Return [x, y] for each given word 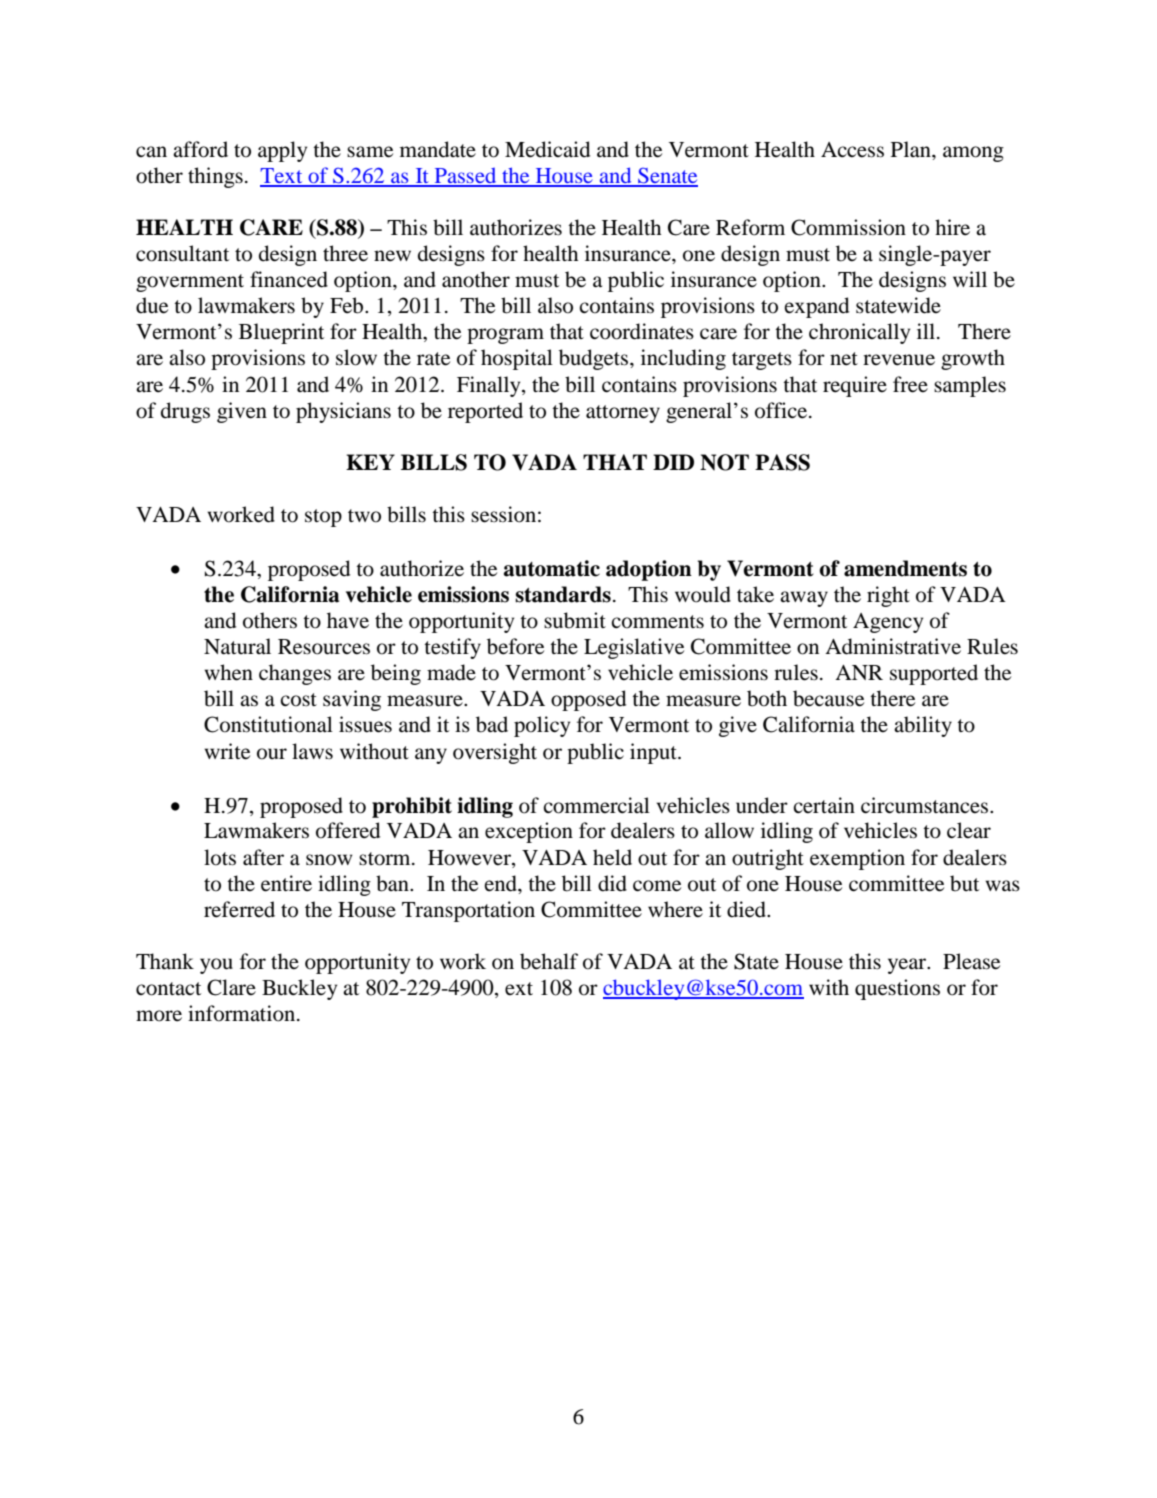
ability [923, 726]
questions [897, 989]
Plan [912, 149]
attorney [623, 414]
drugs [185, 412]
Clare [231, 987]
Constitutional [268, 724]
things [215, 177]
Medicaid [547, 149]
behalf [549, 961]
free [910, 384]
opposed [588, 700]
